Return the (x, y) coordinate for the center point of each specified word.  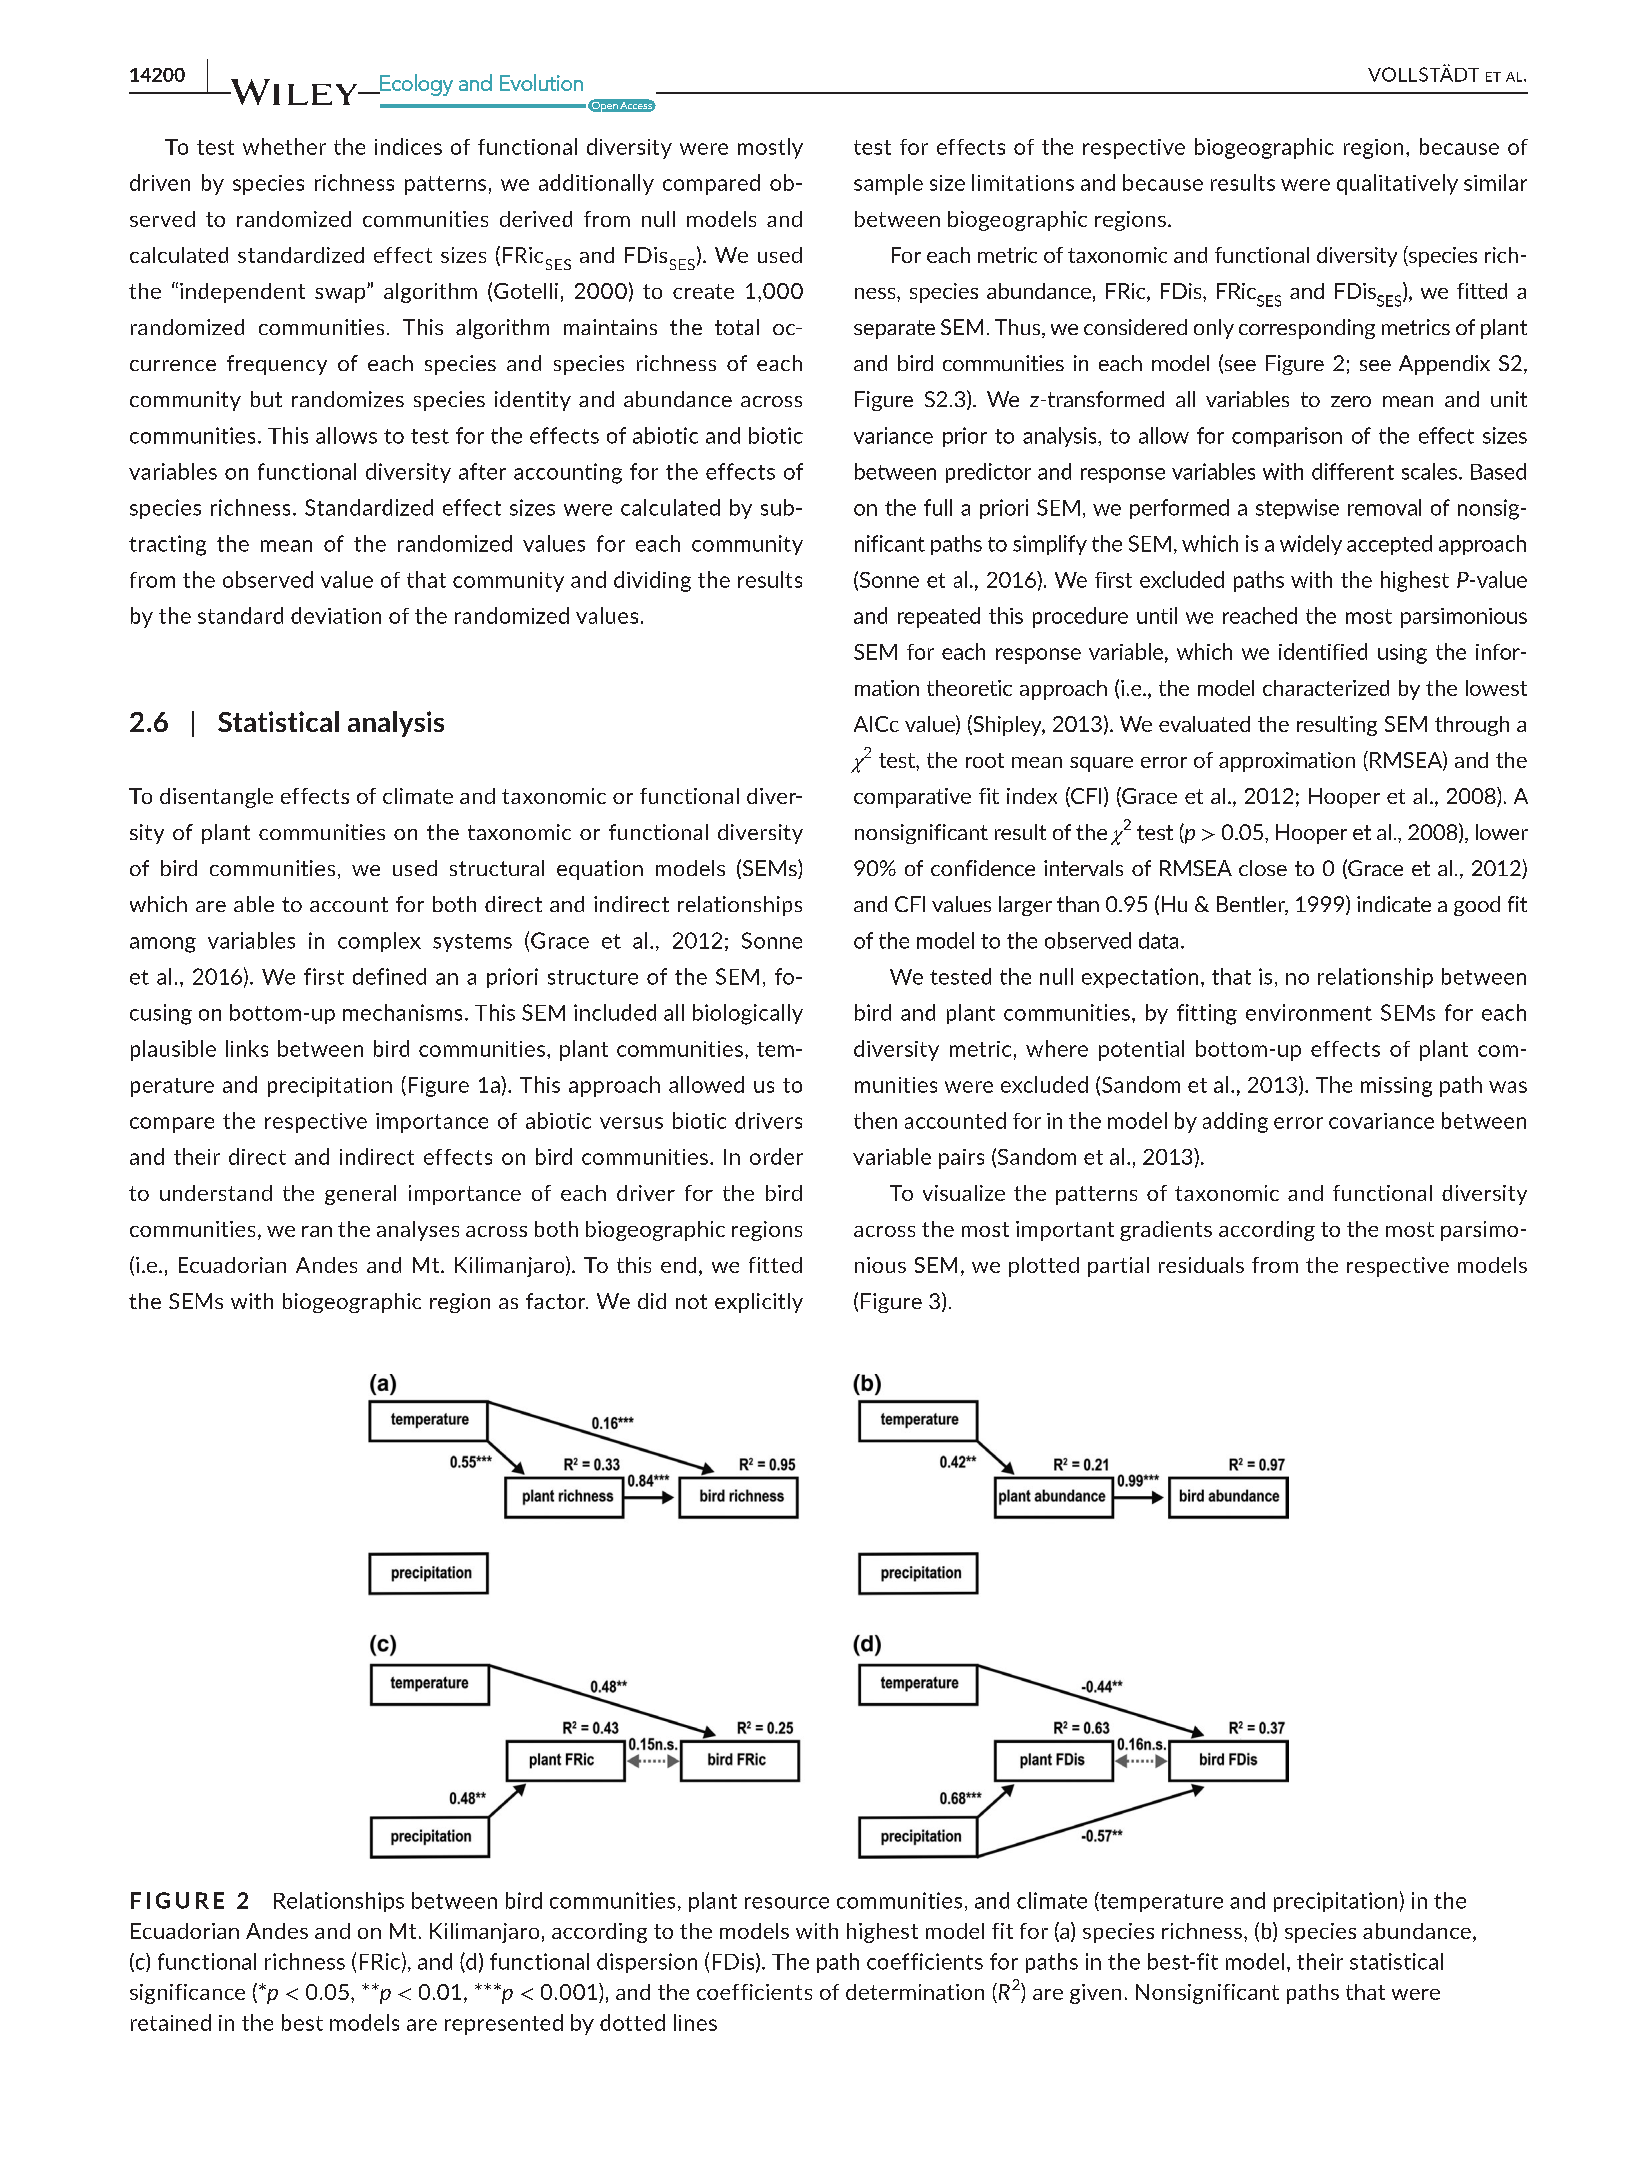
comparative (912, 798)
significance (187, 1994)
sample (888, 184)
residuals (1201, 1265)
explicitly (759, 1303)
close (1263, 868)
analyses (418, 1231)
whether (284, 146)
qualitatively (1397, 184)
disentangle (216, 798)
